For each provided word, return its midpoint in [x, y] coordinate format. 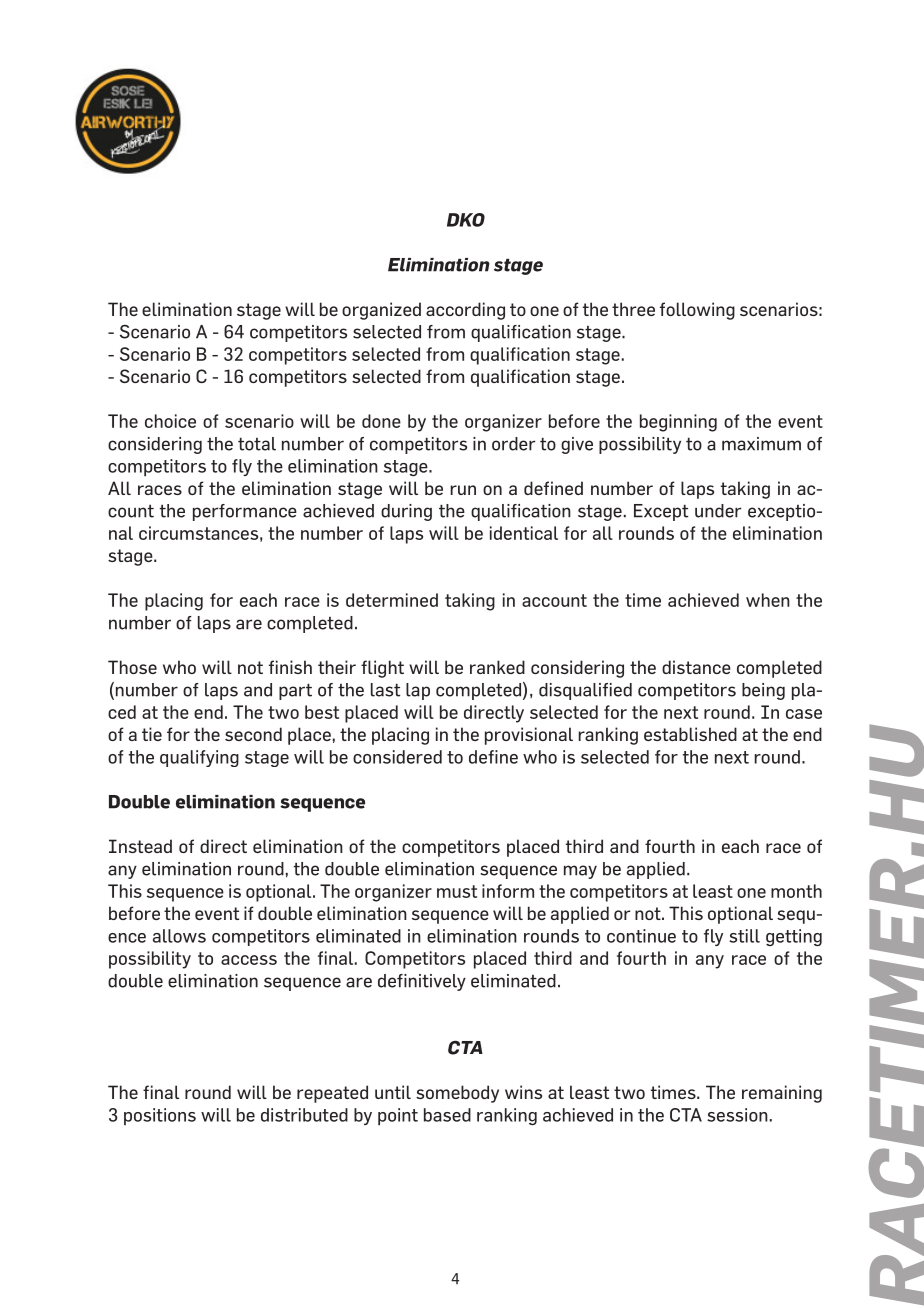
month [796, 891]
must [457, 891]
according [465, 311]
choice [170, 421]
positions [160, 1116]
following [697, 311]
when [768, 600]
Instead [140, 846]
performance [245, 512]
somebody [457, 1094]
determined [392, 600]
